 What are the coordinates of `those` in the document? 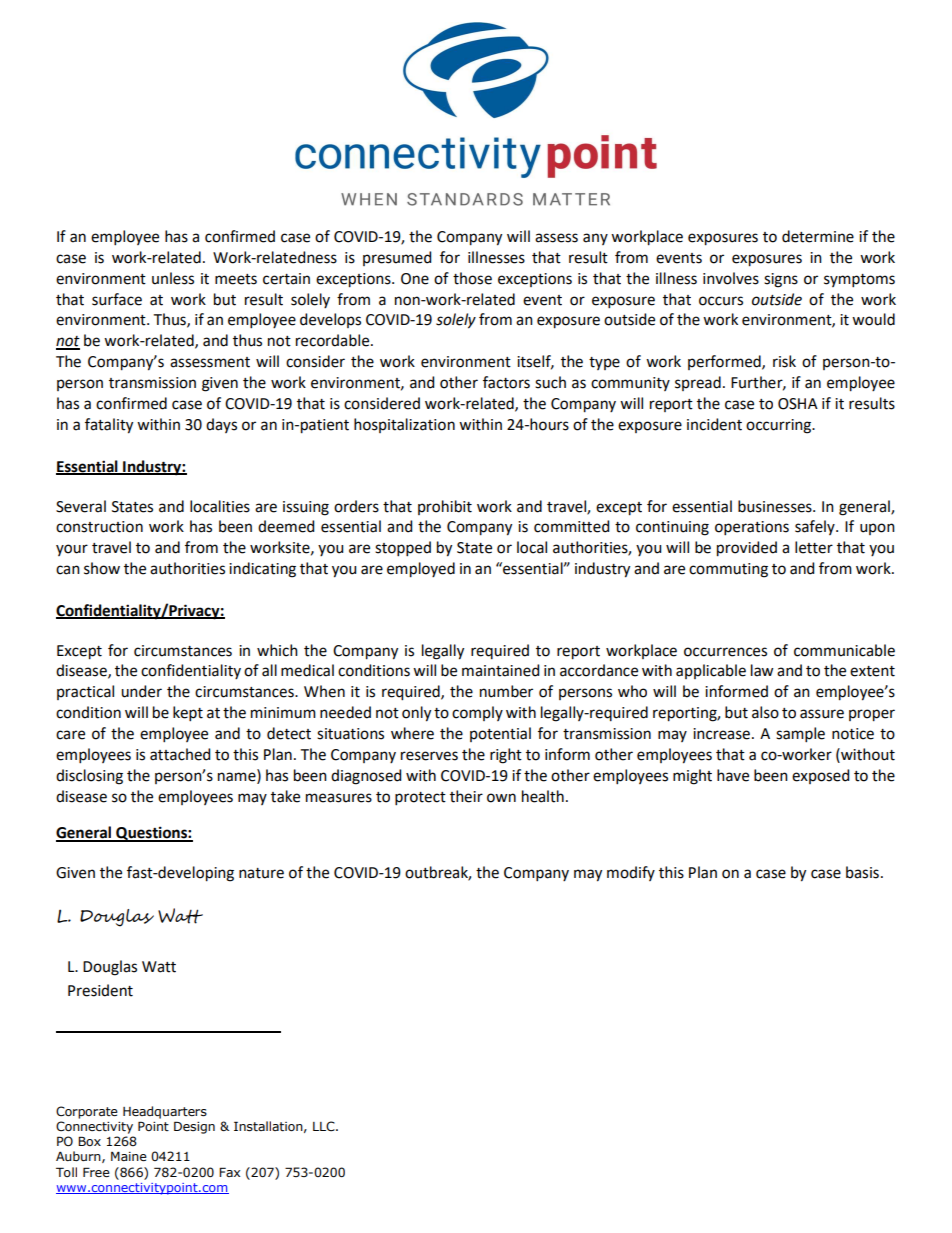 It's located at (472, 278).
